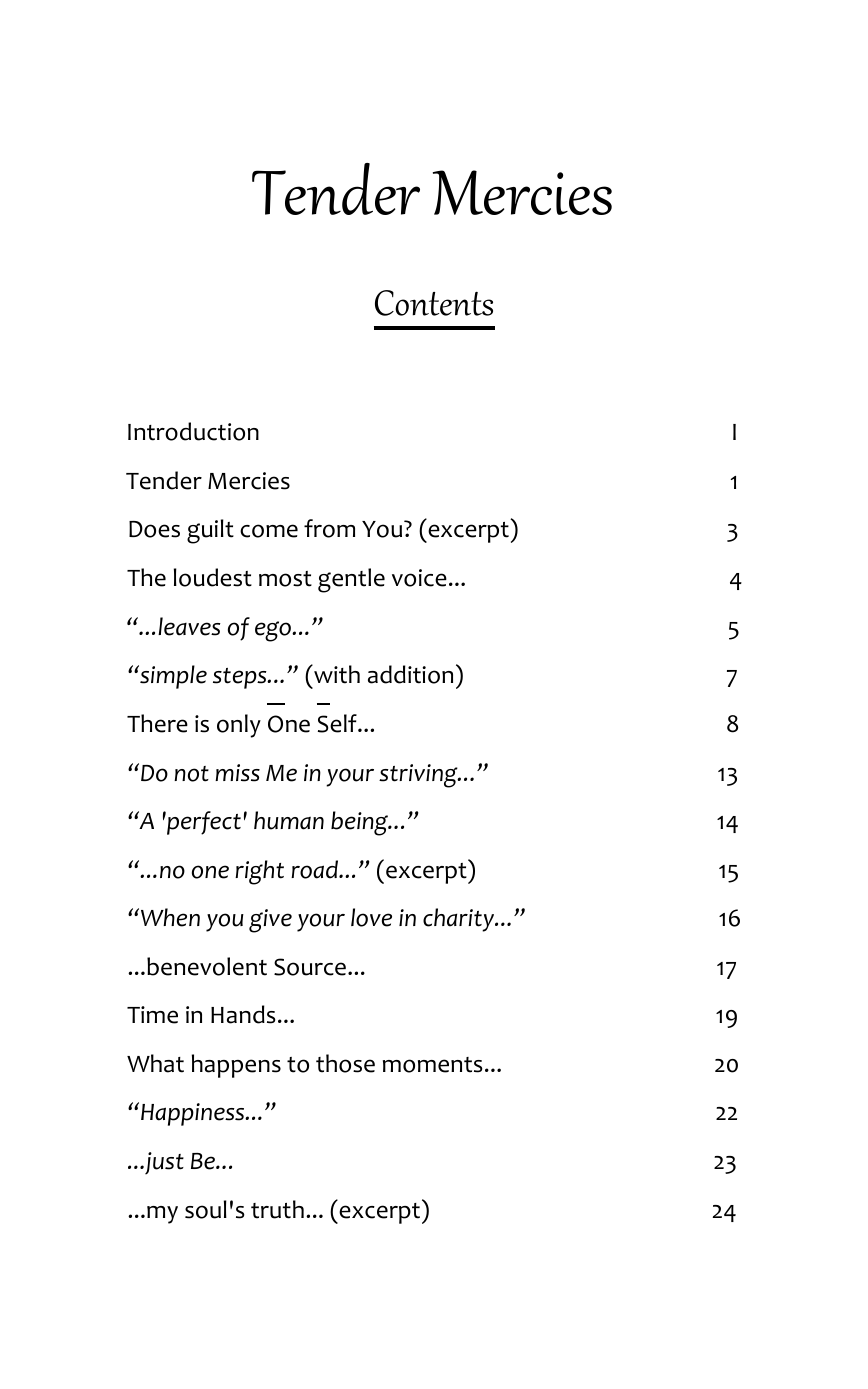  Describe the element at coordinates (329, 528) in the image. I see `from` at that location.
